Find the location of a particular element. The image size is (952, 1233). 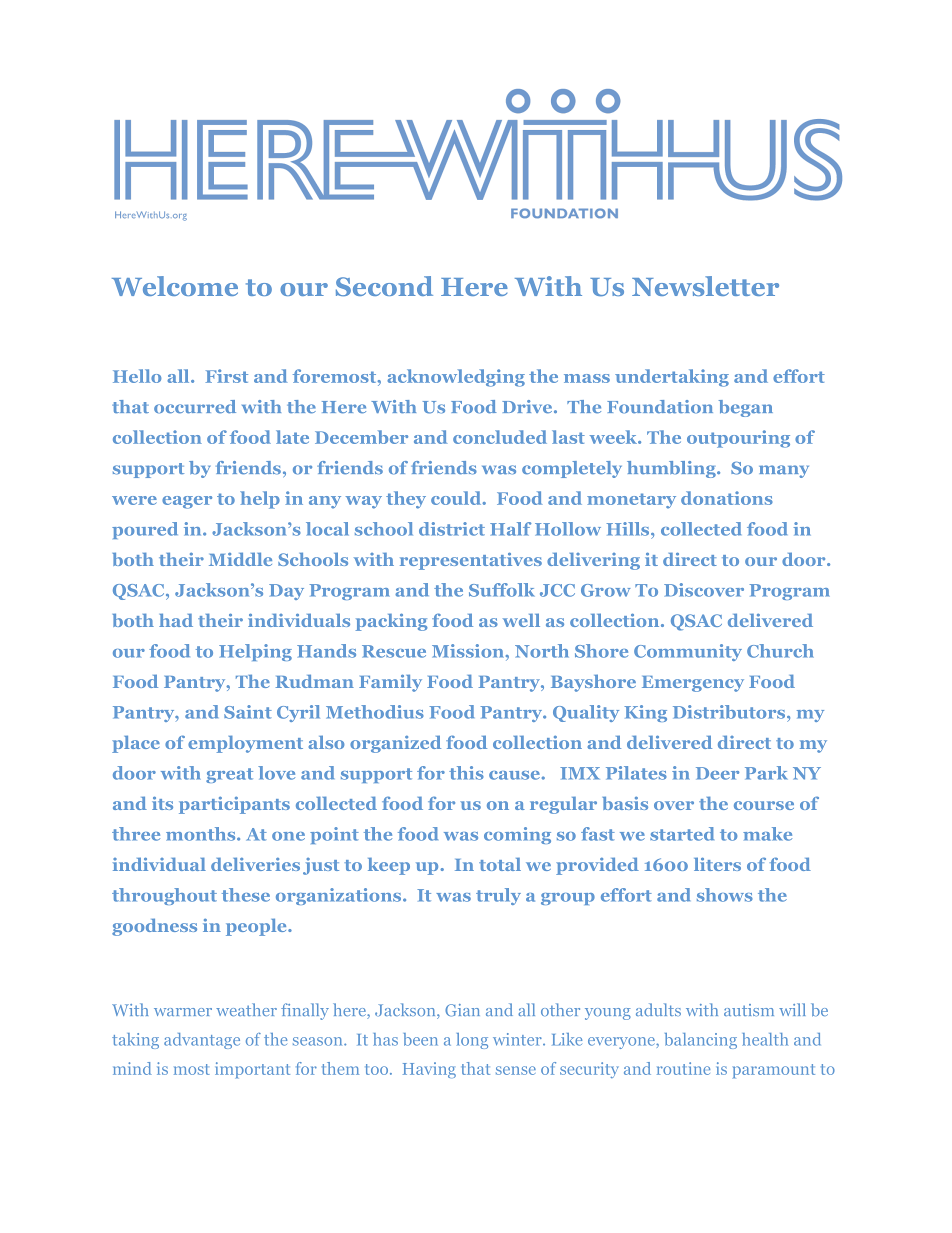

liters is located at coordinates (717, 864).
